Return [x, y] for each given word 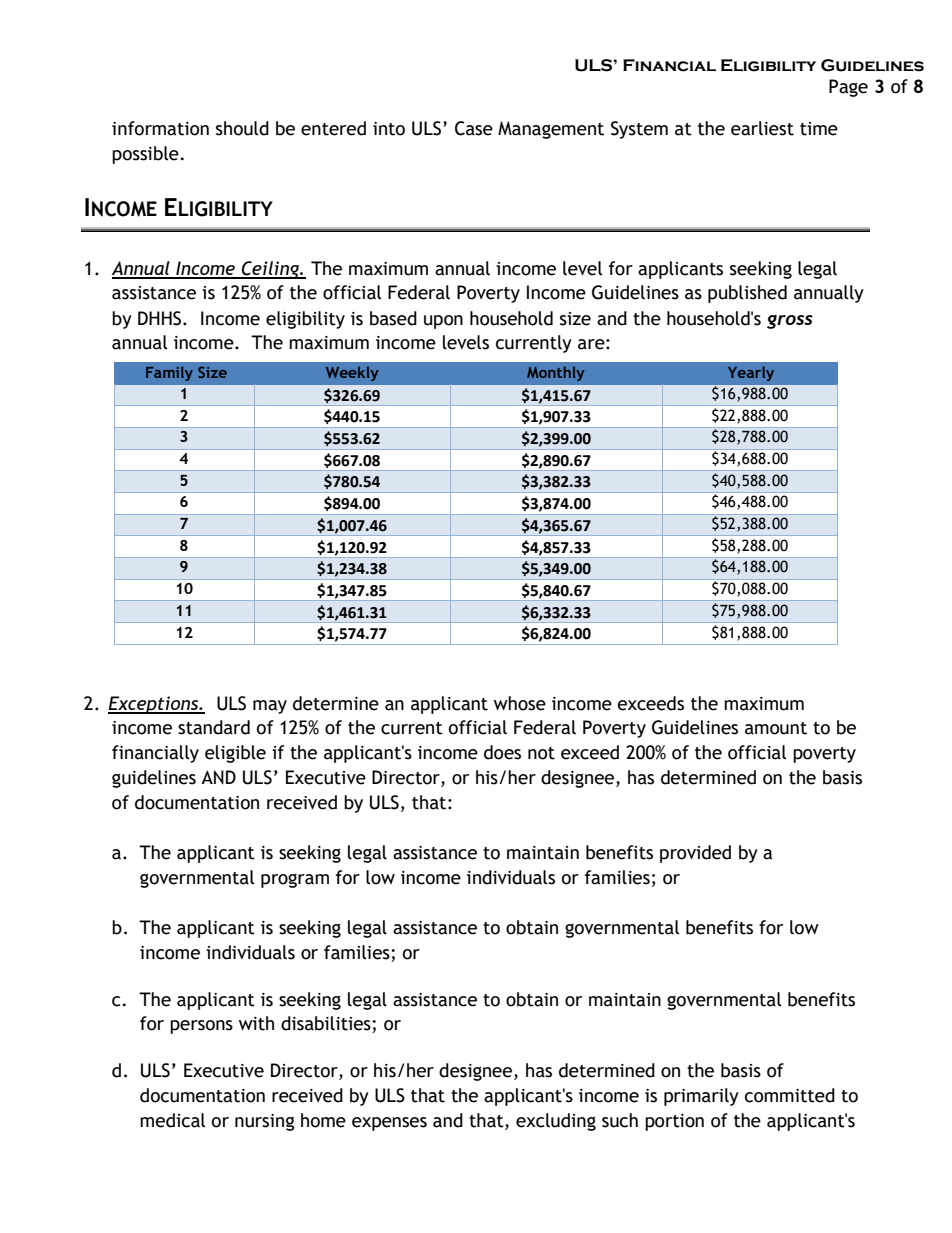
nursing [265, 1122]
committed [790, 1095]
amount [776, 728]
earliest [762, 128]
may [270, 707]
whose [520, 703]
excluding [556, 1122]
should [242, 128]
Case [474, 128]
